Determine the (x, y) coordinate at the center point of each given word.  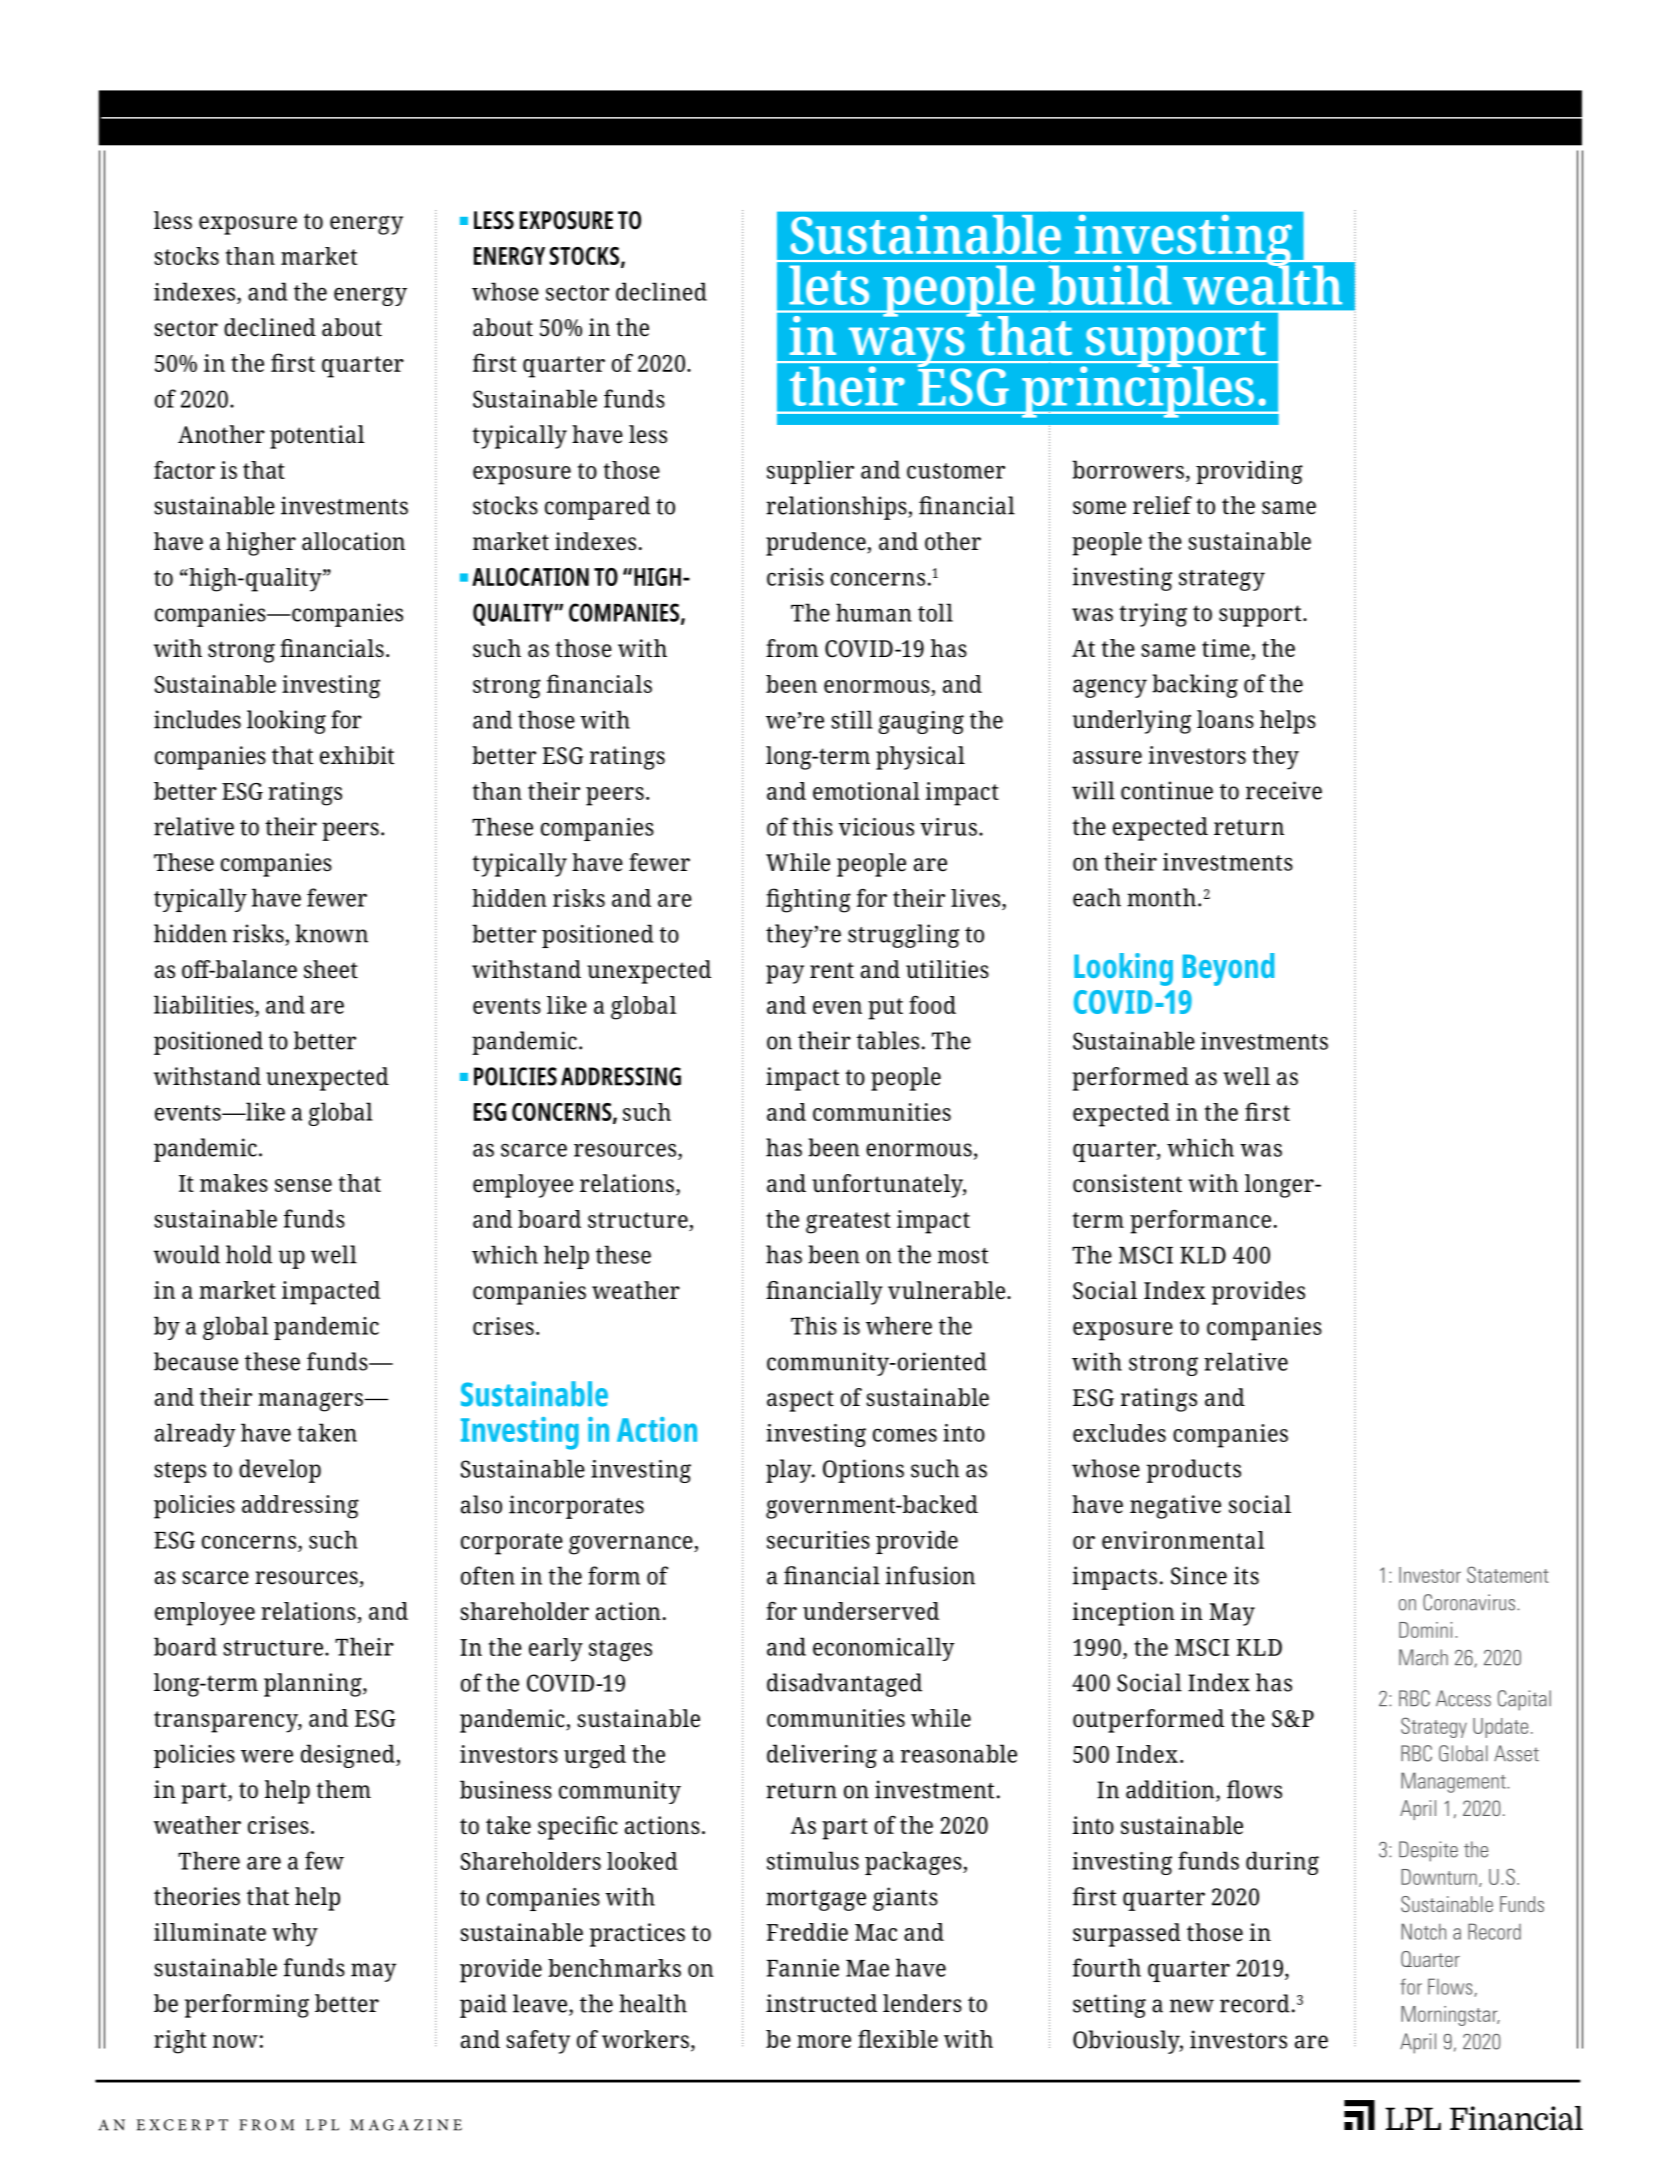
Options (863, 1471)
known (331, 933)
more (824, 2041)
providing (1249, 472)
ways (906, 348)
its (1246, 1575)
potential (317, 437)
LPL (322, 2125)
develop (280, 1471)
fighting (808, 900)
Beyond (1228, 969)
